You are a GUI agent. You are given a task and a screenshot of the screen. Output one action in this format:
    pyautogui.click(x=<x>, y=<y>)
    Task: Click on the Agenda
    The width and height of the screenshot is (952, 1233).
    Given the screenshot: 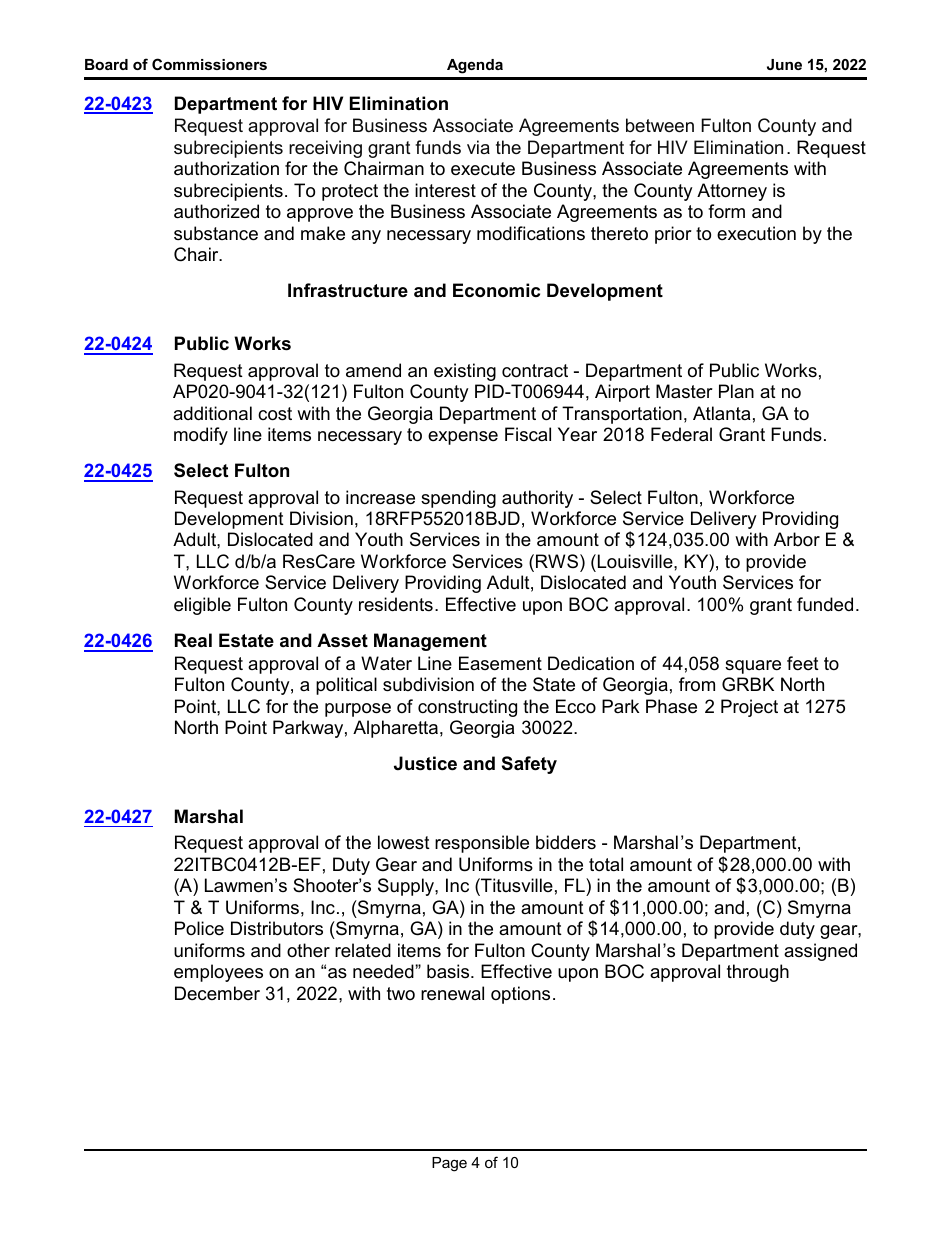 What is the action you would take?
    pyautogui.click(x=475, y=66)
